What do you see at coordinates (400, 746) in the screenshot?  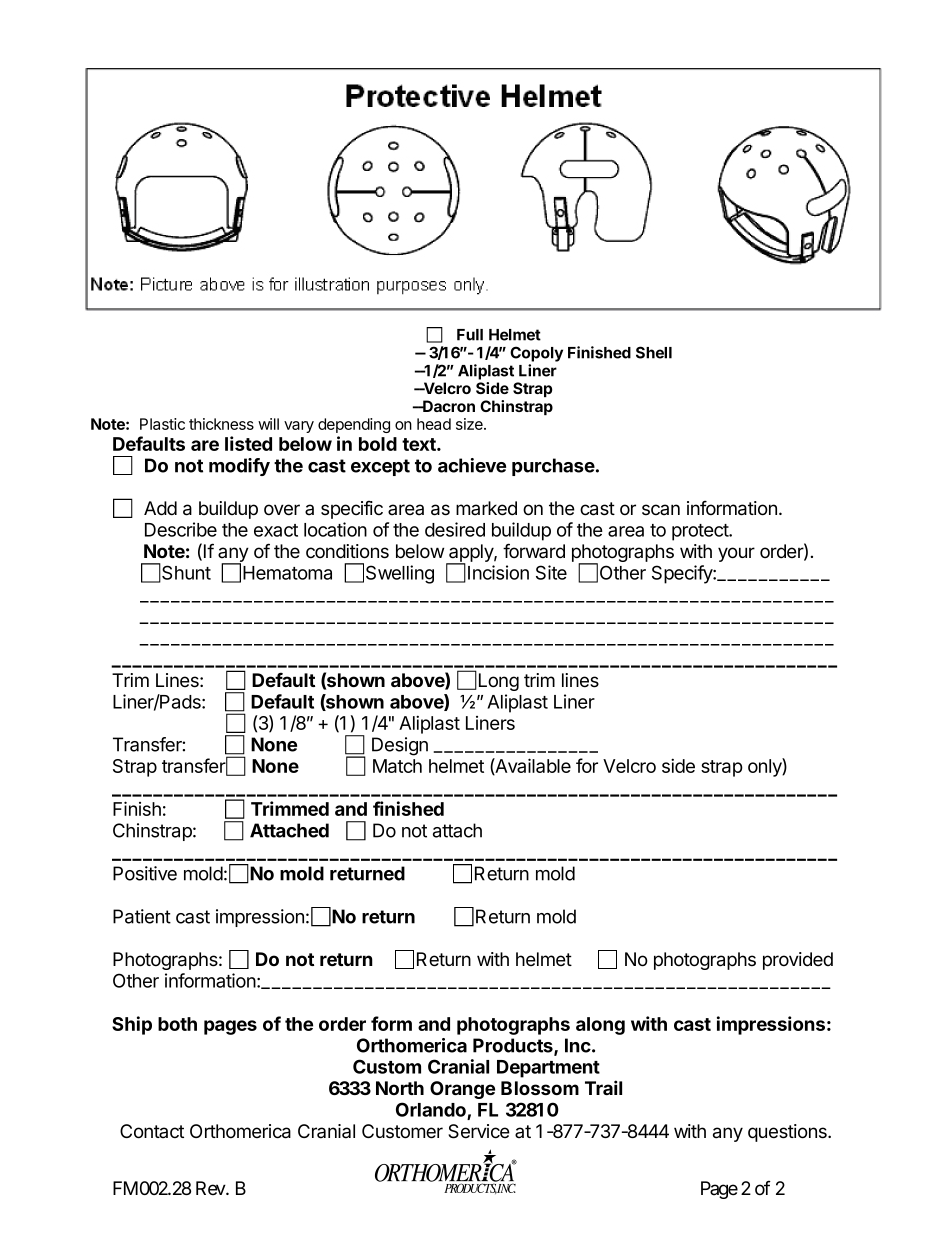 I see `Design` at bounding box center [400, 746].
